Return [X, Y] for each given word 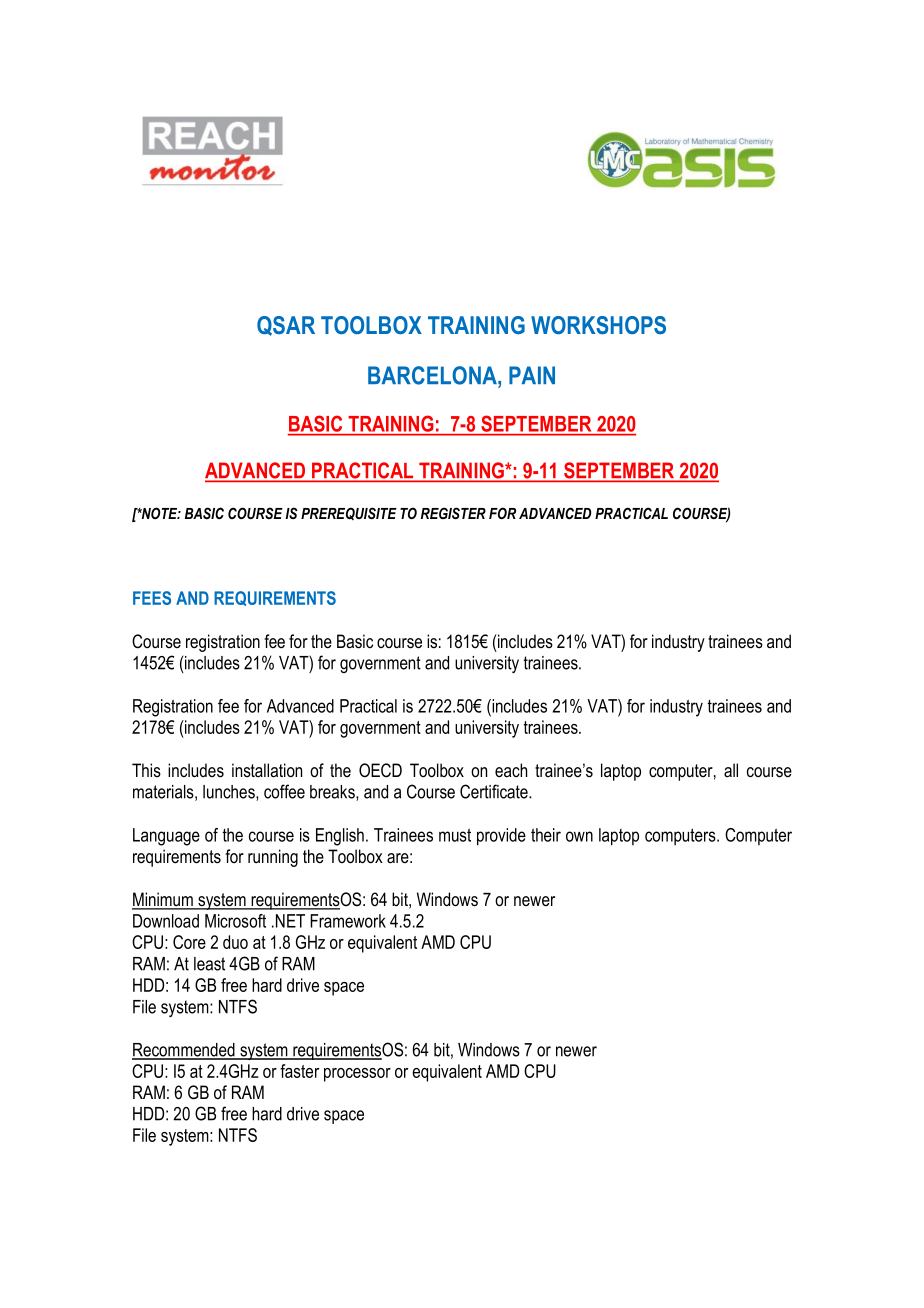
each [511, 770]
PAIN [532, 375]
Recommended [184, 1051]
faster [299, 1071]
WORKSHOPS [598, 325]
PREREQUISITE [349, 513]
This [146, 770]
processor [357, 1075]
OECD [380, 770]
